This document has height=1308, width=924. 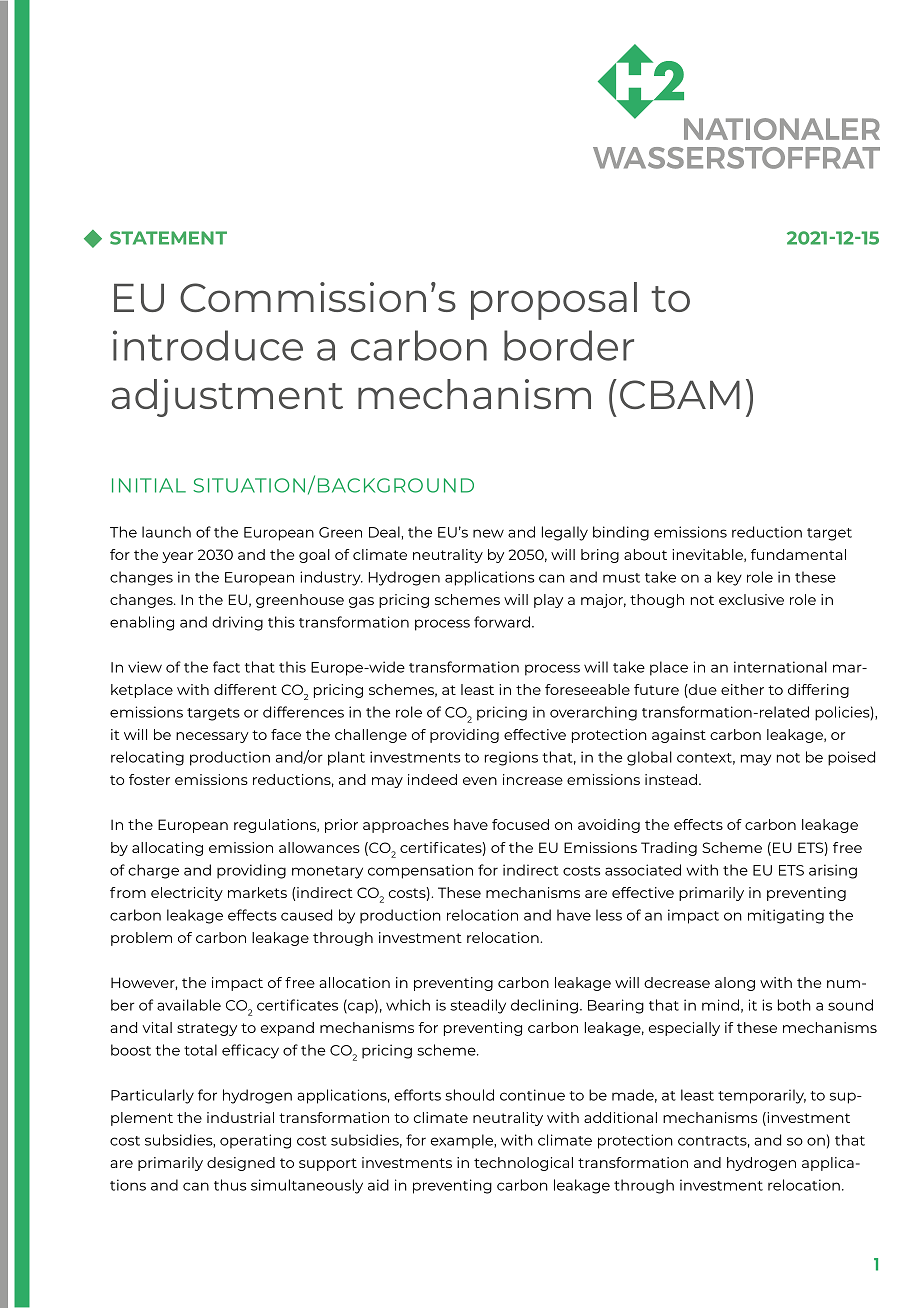 I want to click on electricity, so click(x=187, y=894).
